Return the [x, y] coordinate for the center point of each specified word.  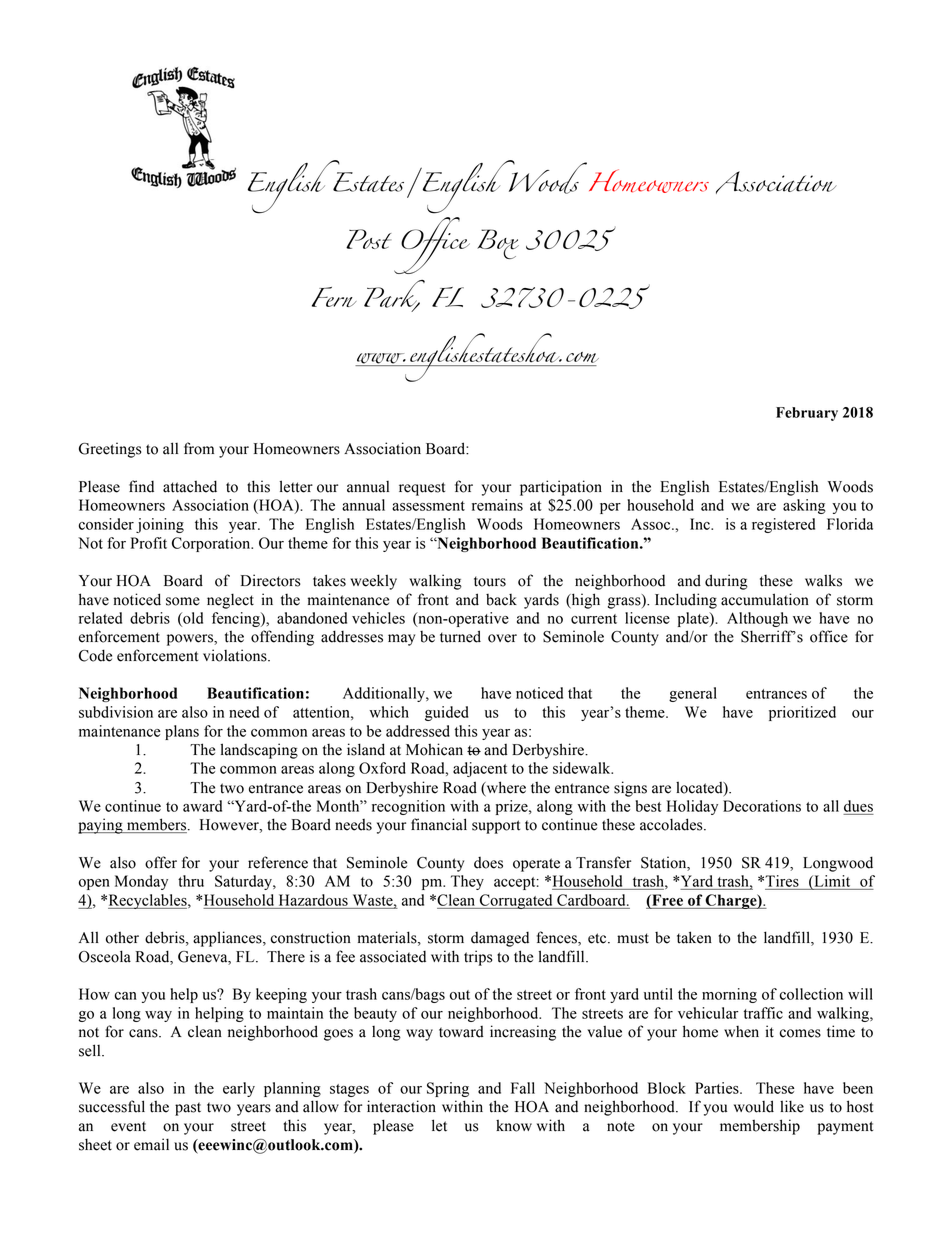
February [807, 414]
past [188, 1109]
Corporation [212, 544]
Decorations [762, 806]
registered [783, 525]
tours [490, 581]
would [754, 1106]
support [496, 827]
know [514, 1125]
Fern [334, 297]
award [202, 806]
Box [498, 244]
